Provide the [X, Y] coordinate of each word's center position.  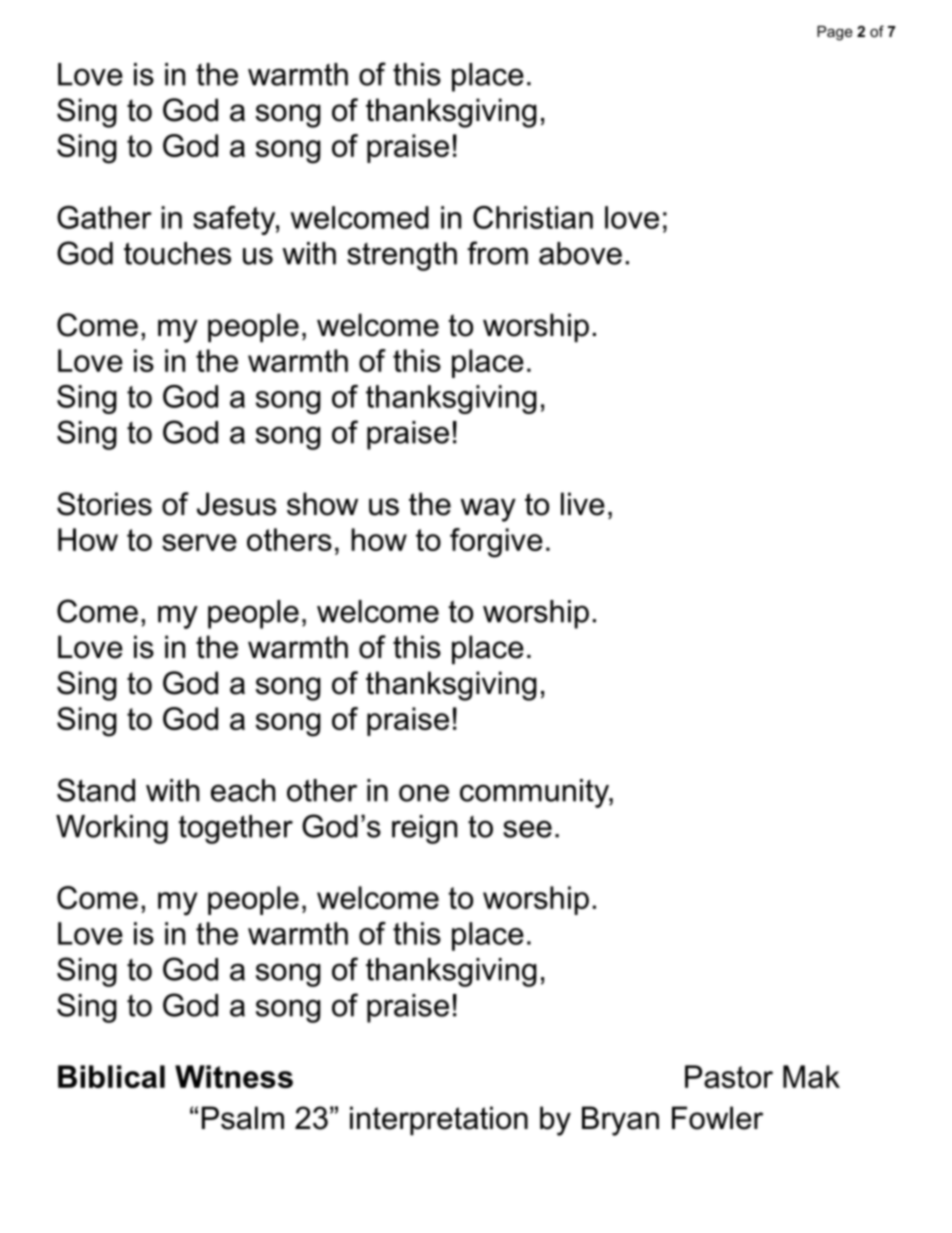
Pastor [729, 1076]
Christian [533, 217]
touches [177, 253]
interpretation [439, 1120]
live [583, 504]
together [235, 829]
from [497, 253]
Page [835, 33]
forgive [496, 543]
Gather [104, 217]
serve [199, 542]
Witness [234, 1076]
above [580, 253]
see [527, 829]
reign [424, 829]
